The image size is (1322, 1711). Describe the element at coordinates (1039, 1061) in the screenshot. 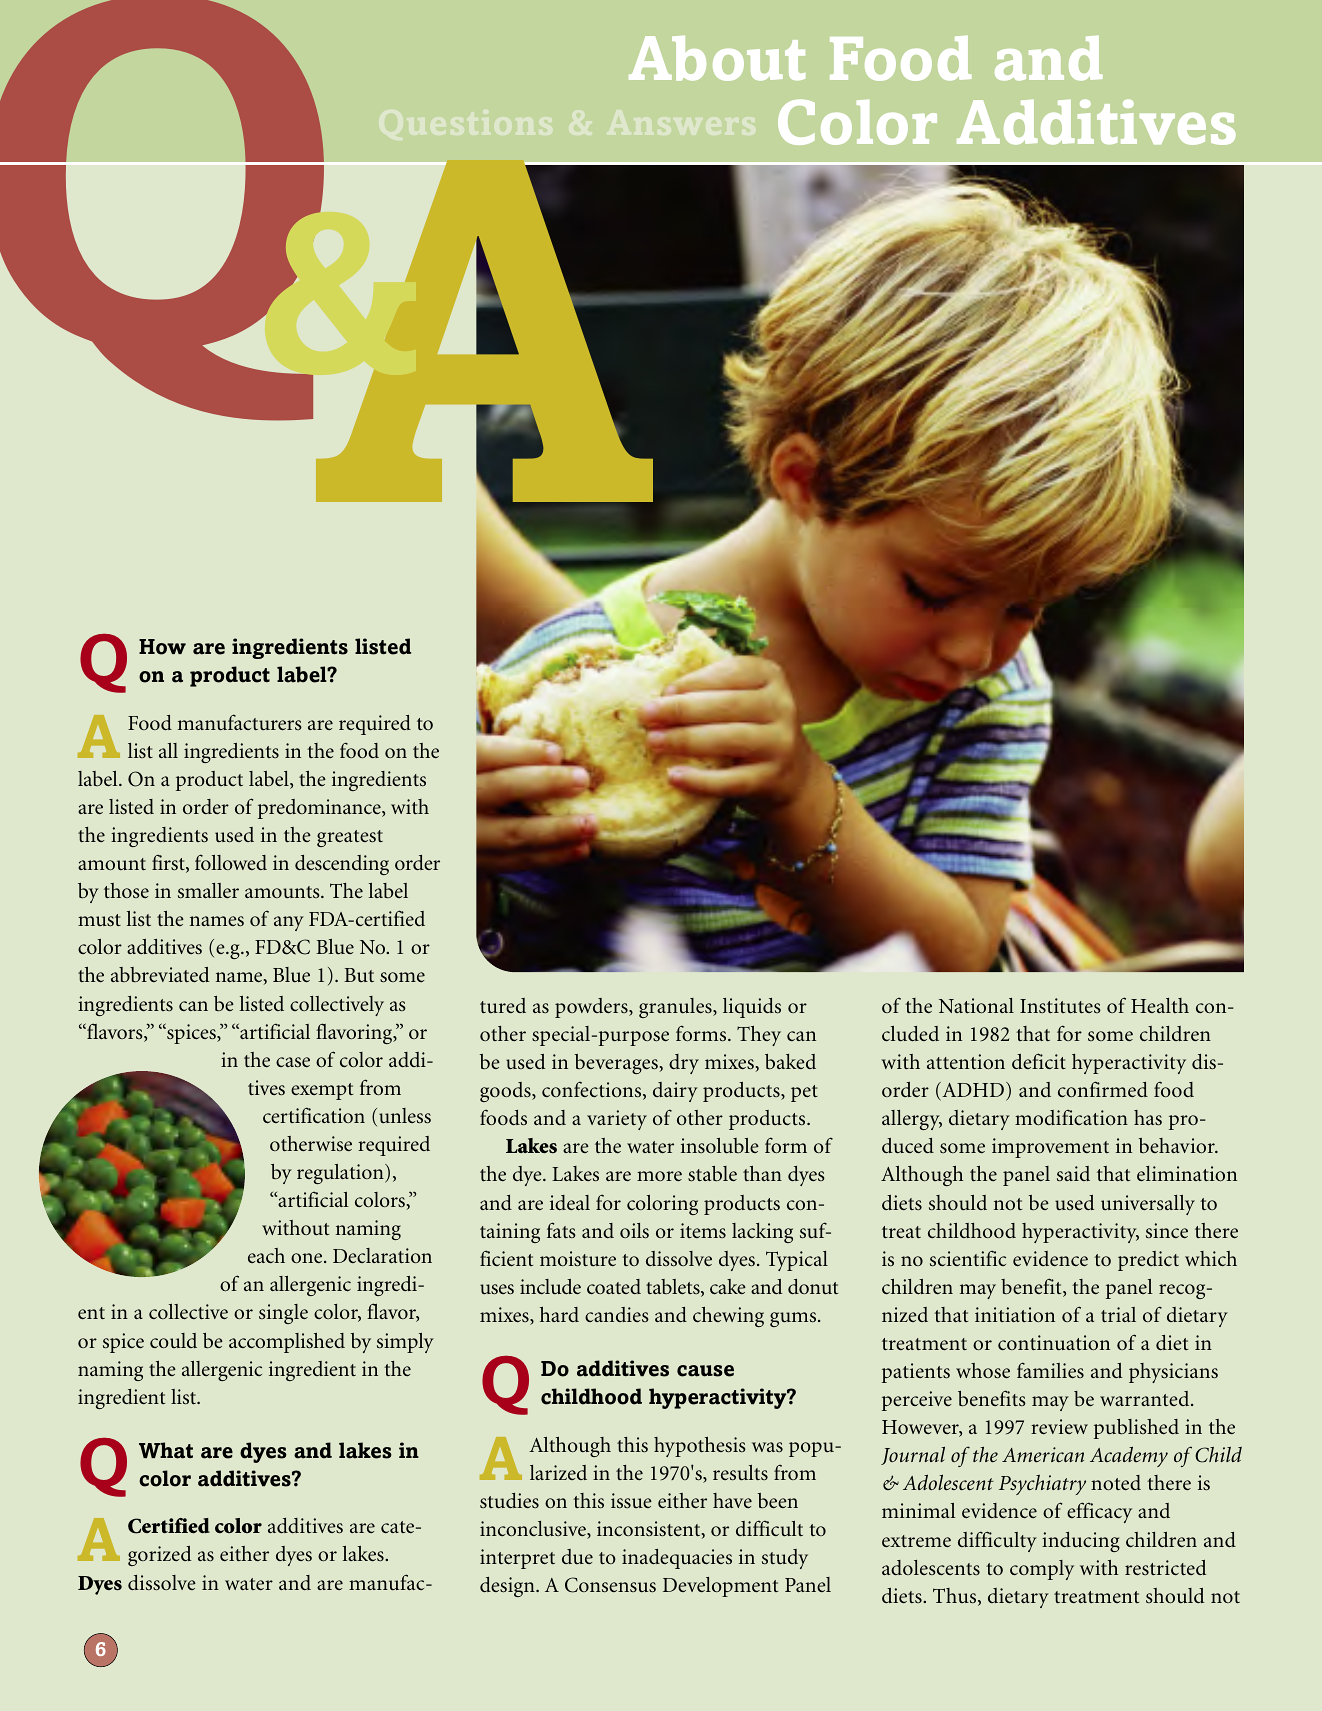

I see `deficit` at that location.
